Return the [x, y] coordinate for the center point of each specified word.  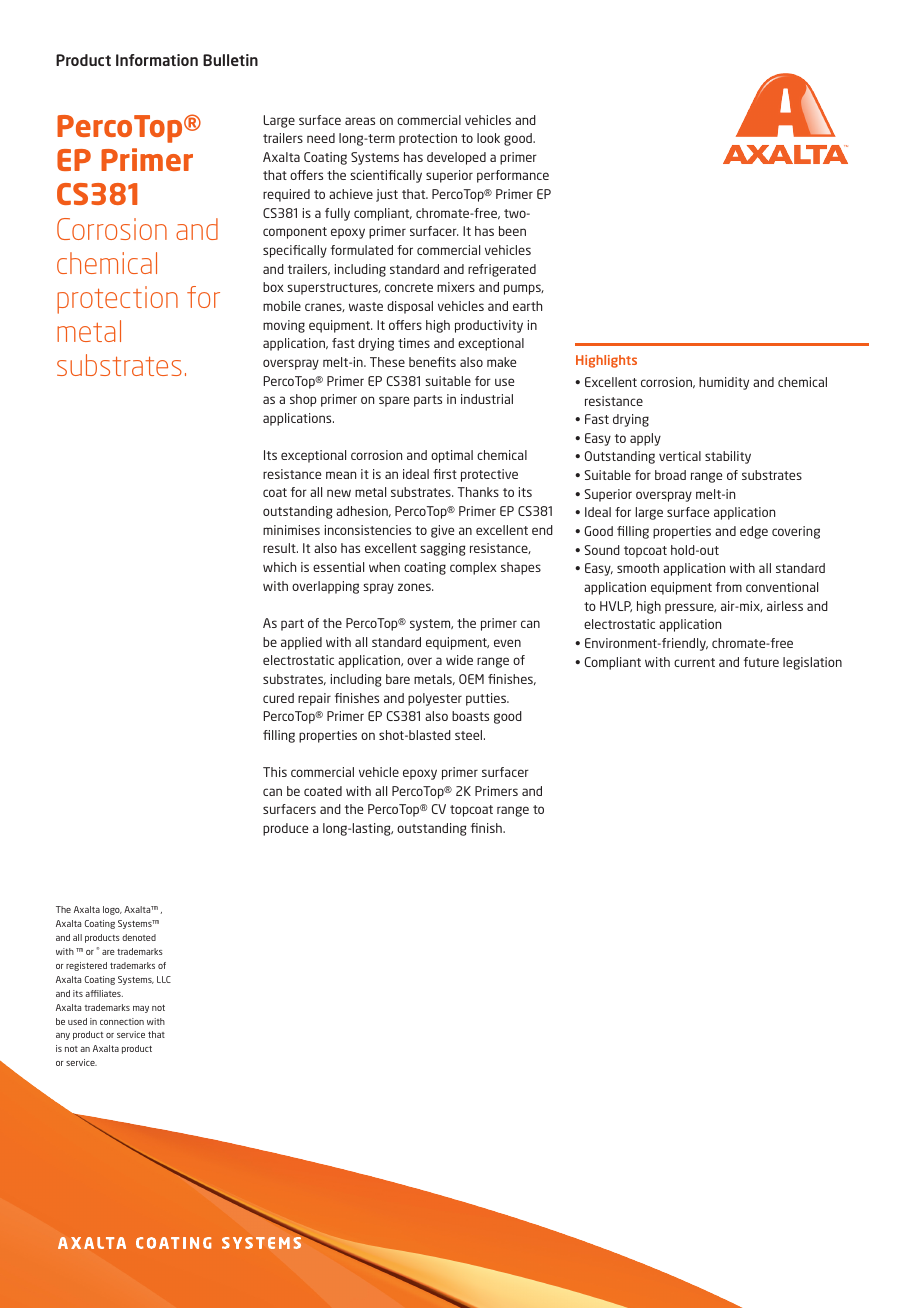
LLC [164, 979]
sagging [442, 549]
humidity [724, 383]
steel [470, 735]
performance [513, 176]
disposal [410, 307]
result [280, 548]
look [488, 138]
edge [754, 532]
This [275, 772]
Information [157, 60]
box [273, 287]
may [141, 1009]
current [694, 662]
